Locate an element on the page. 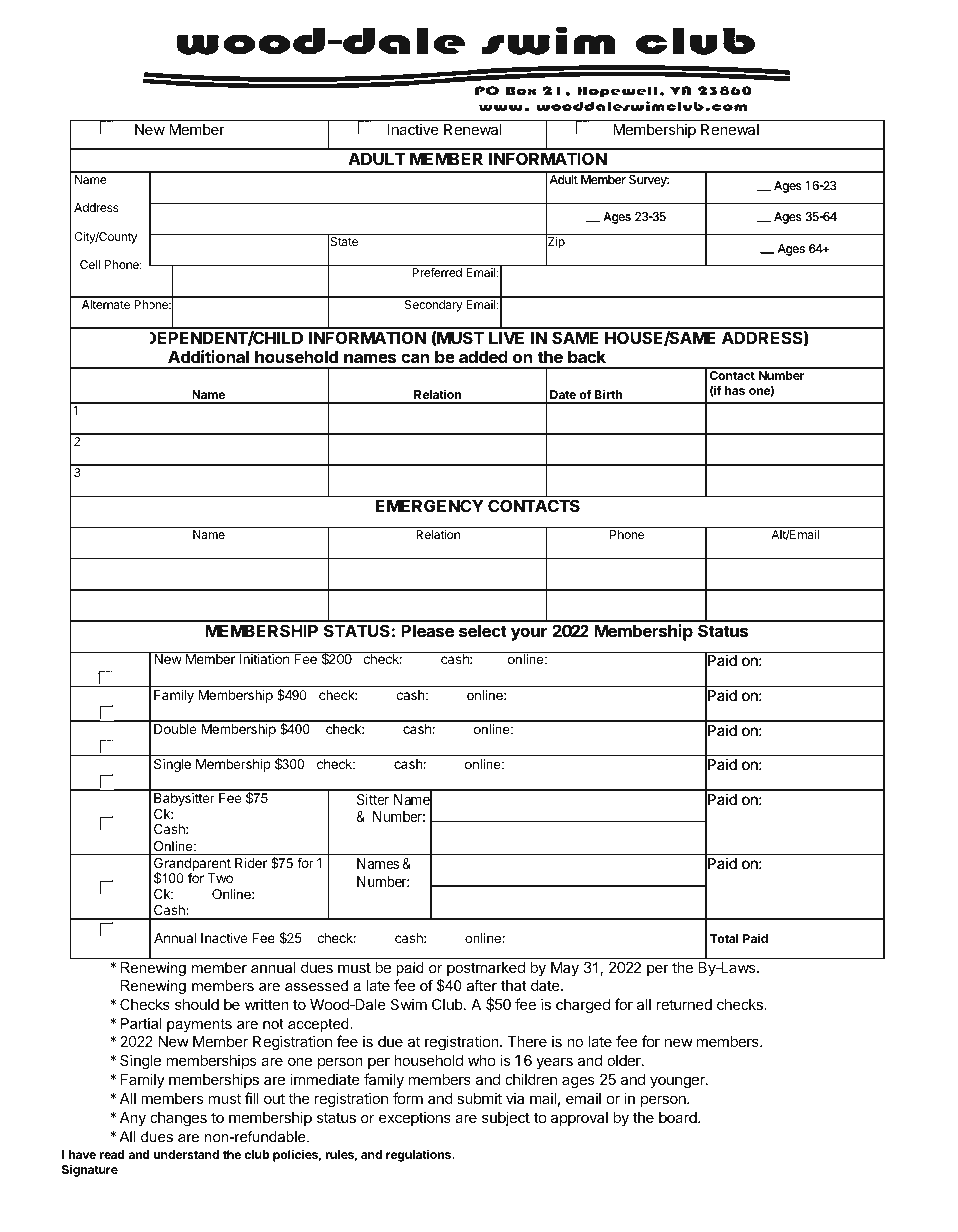  has is located at coordinates (735, 390).
